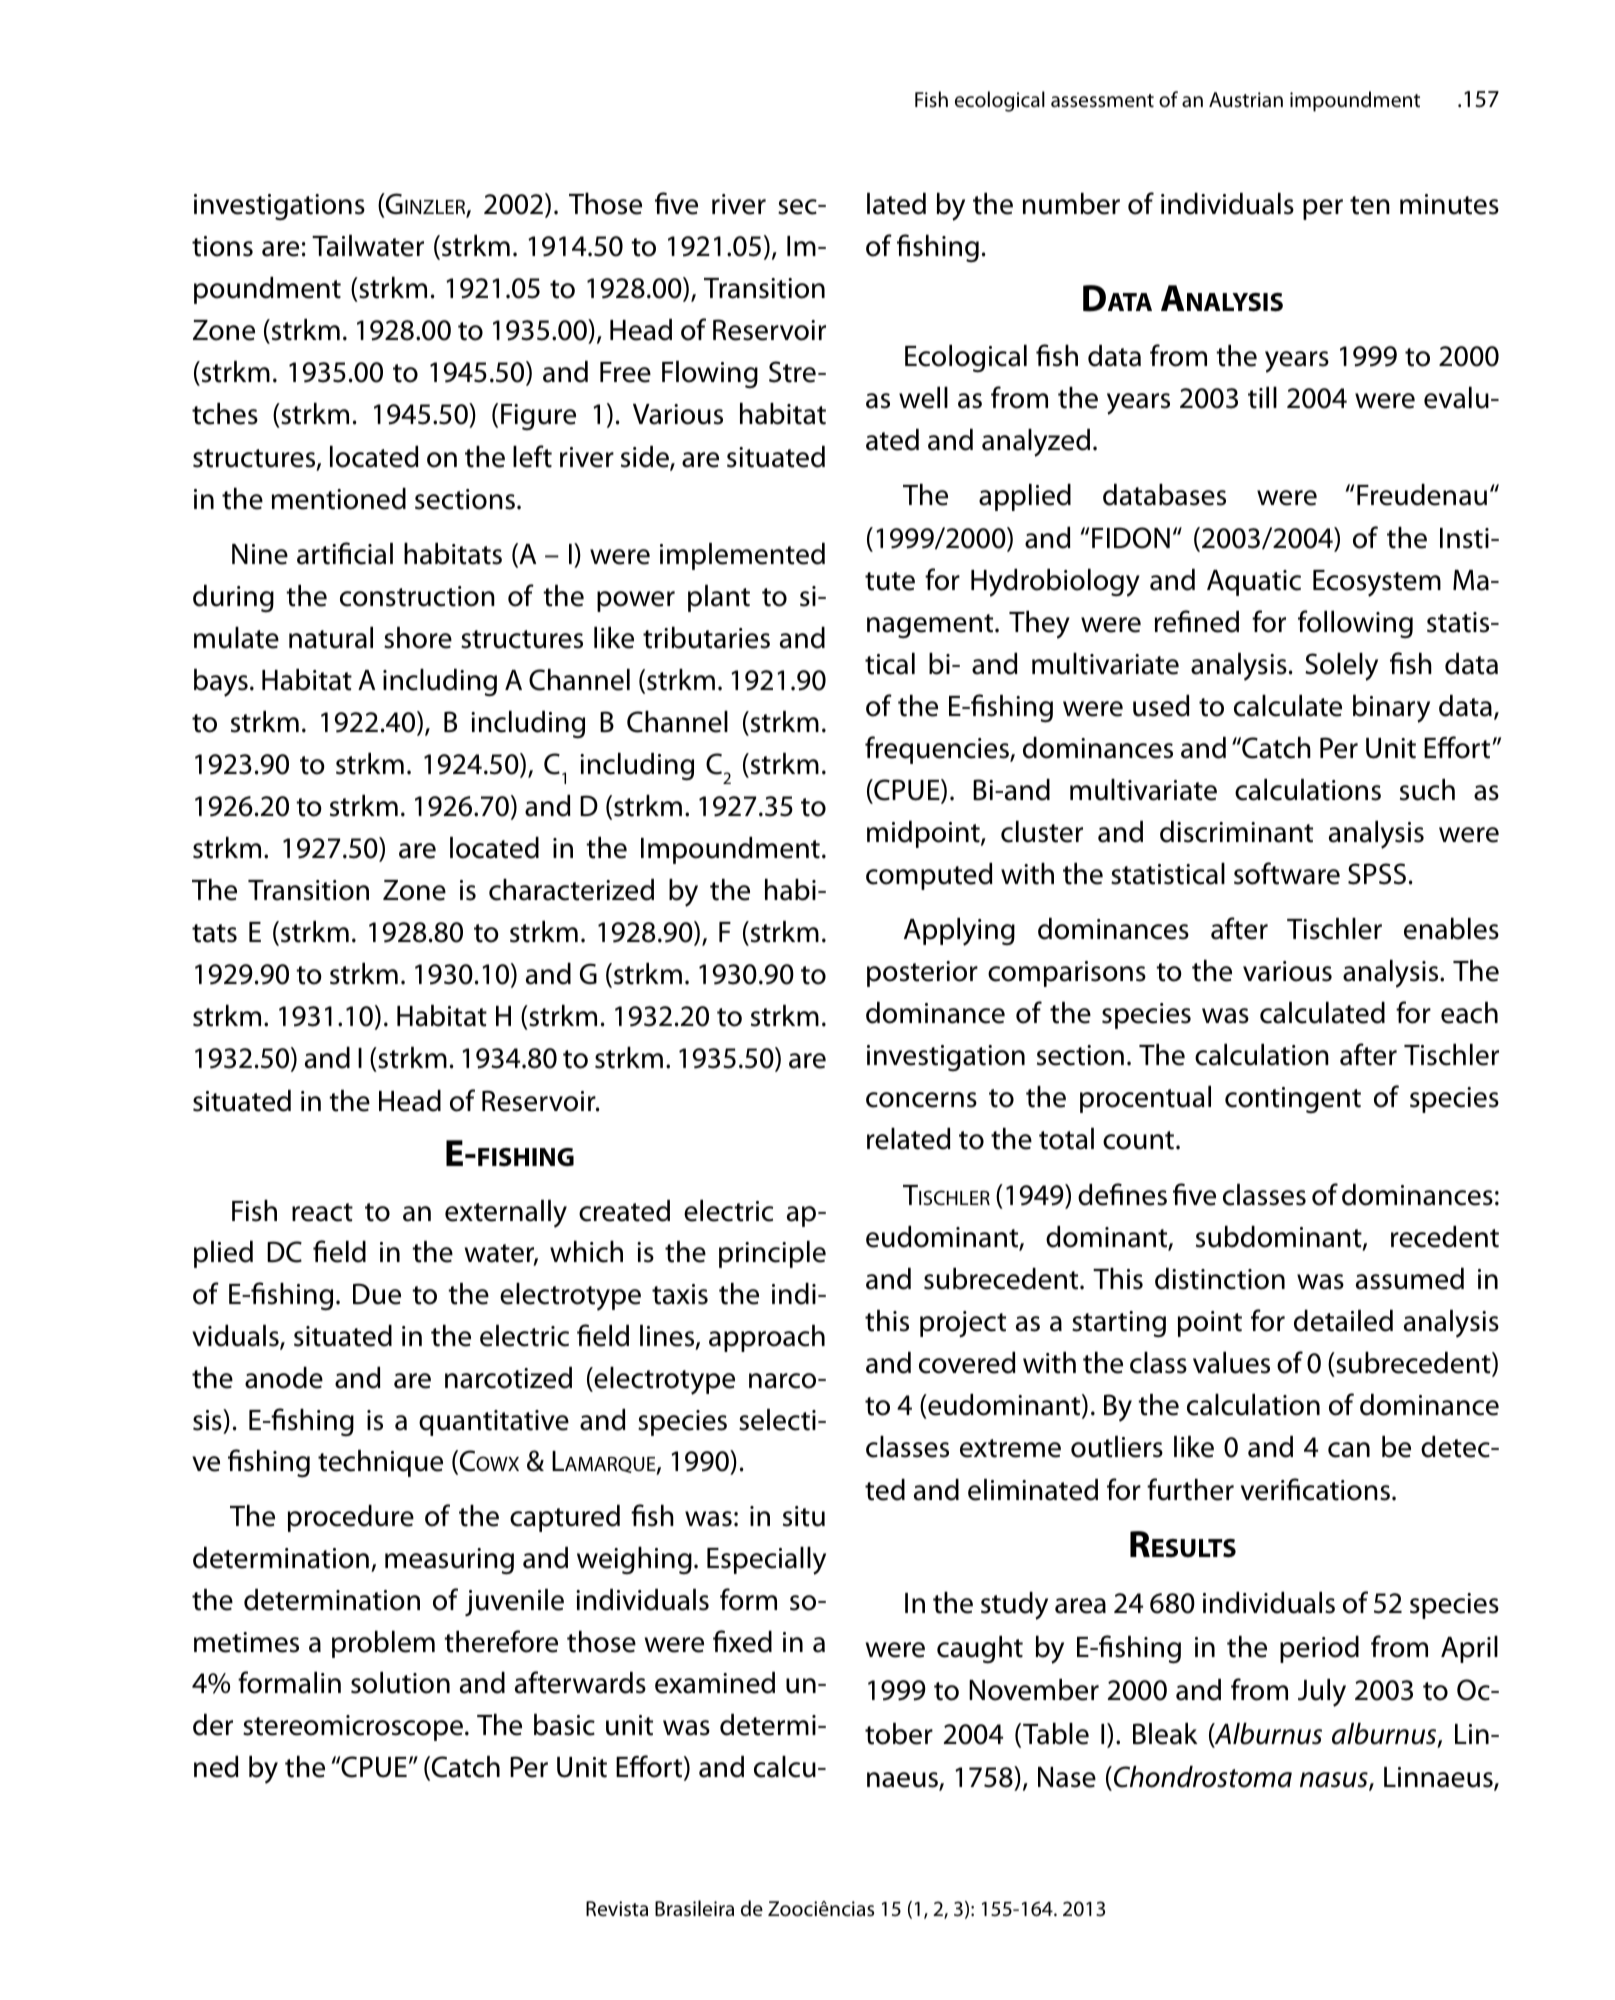 The image size is (1615, 2000). What do you see at coordinates (345, 553) in the screenshot?
I see `artificial` at bounding box center [345, 553].
